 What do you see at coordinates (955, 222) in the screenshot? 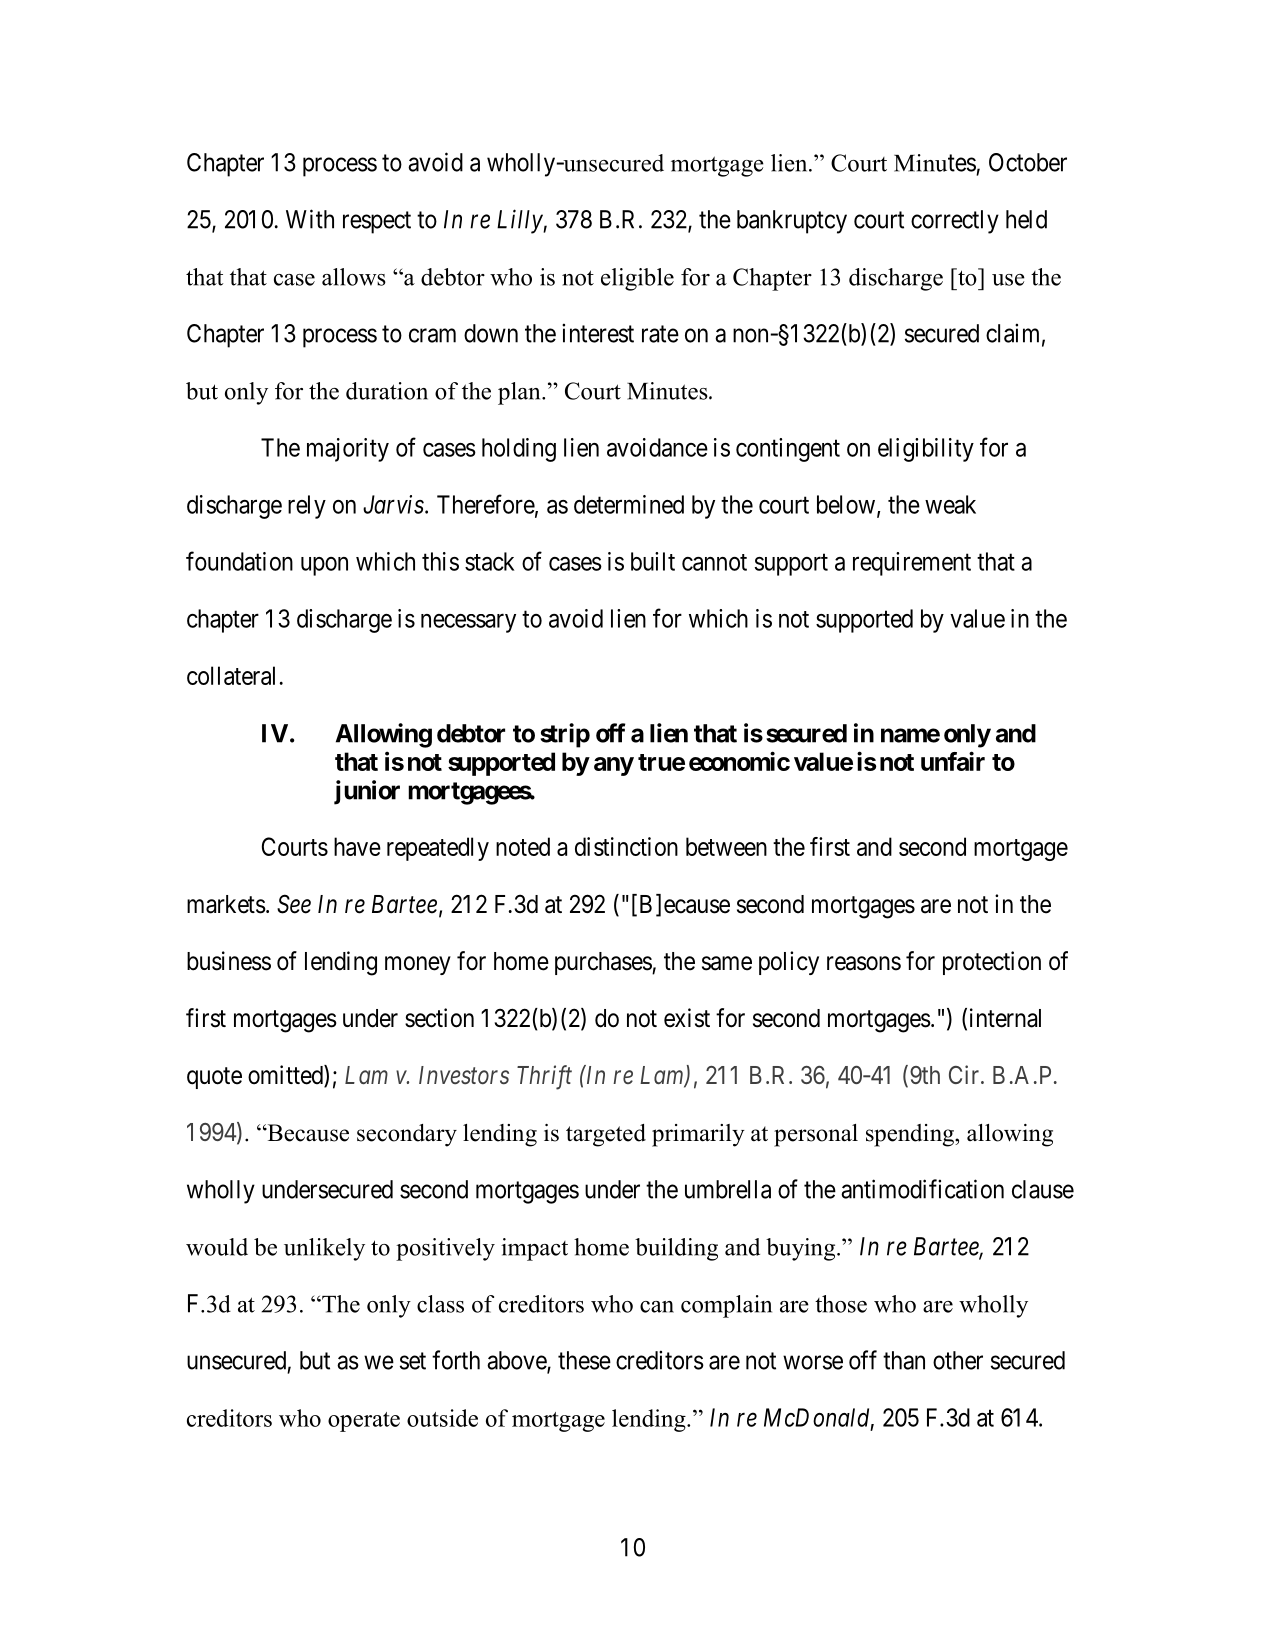
I see `correctly` at bounding box center [955, 222].
